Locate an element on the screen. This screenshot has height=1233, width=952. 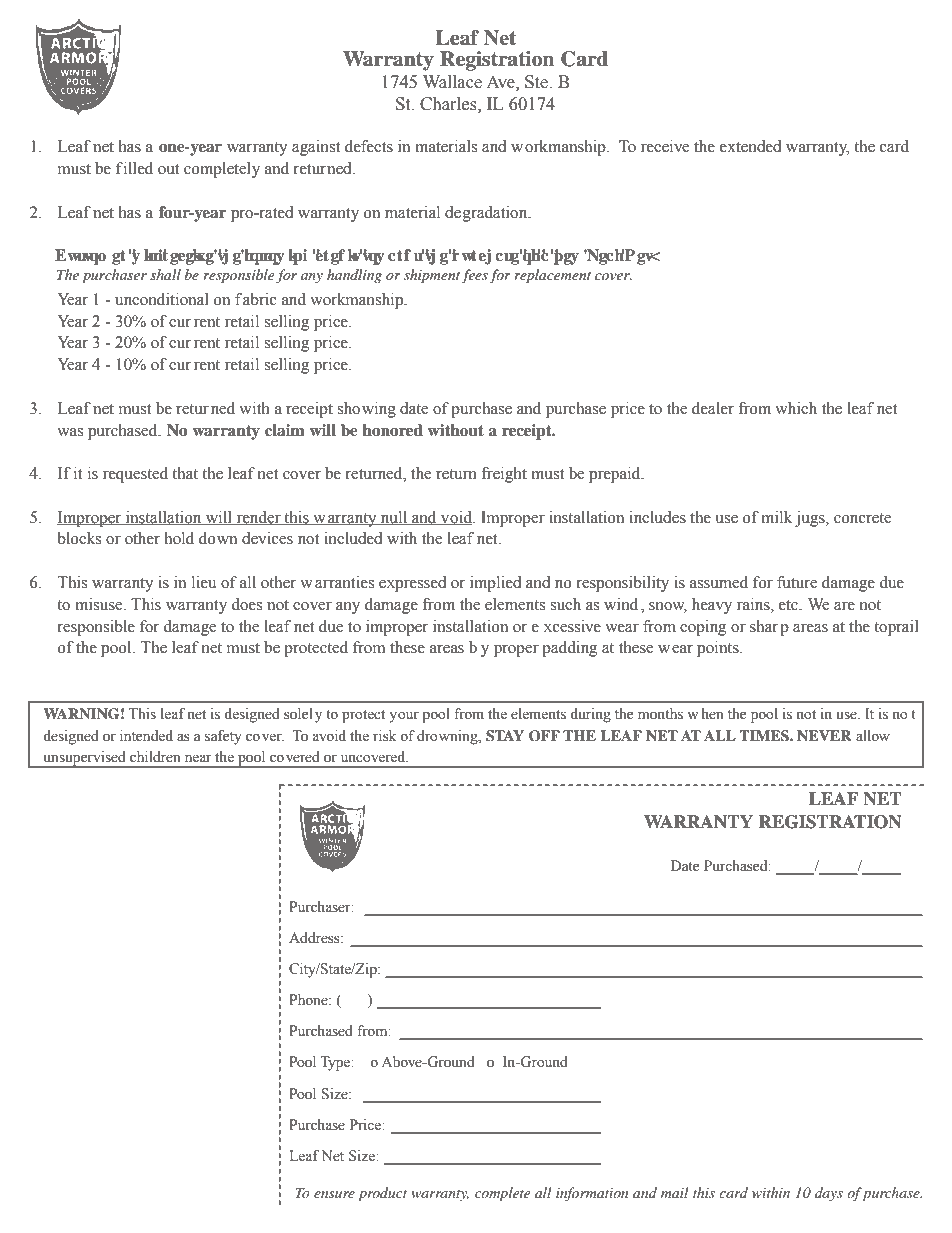
Charles is located at coordinates (449, 105).
